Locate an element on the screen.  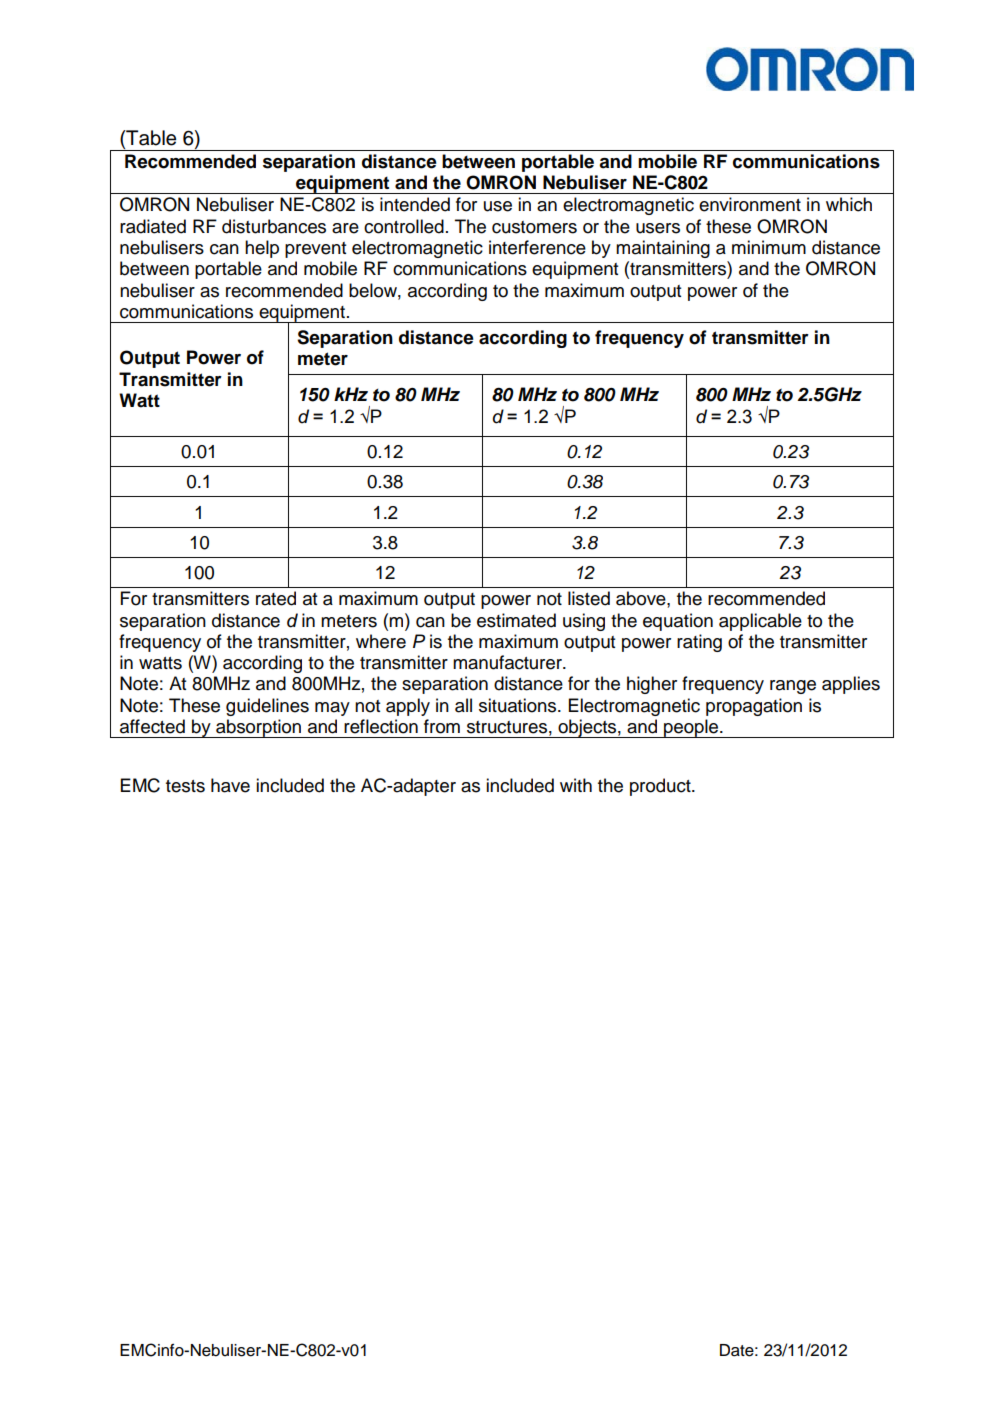
environment is located at coordinates (750, 204).
